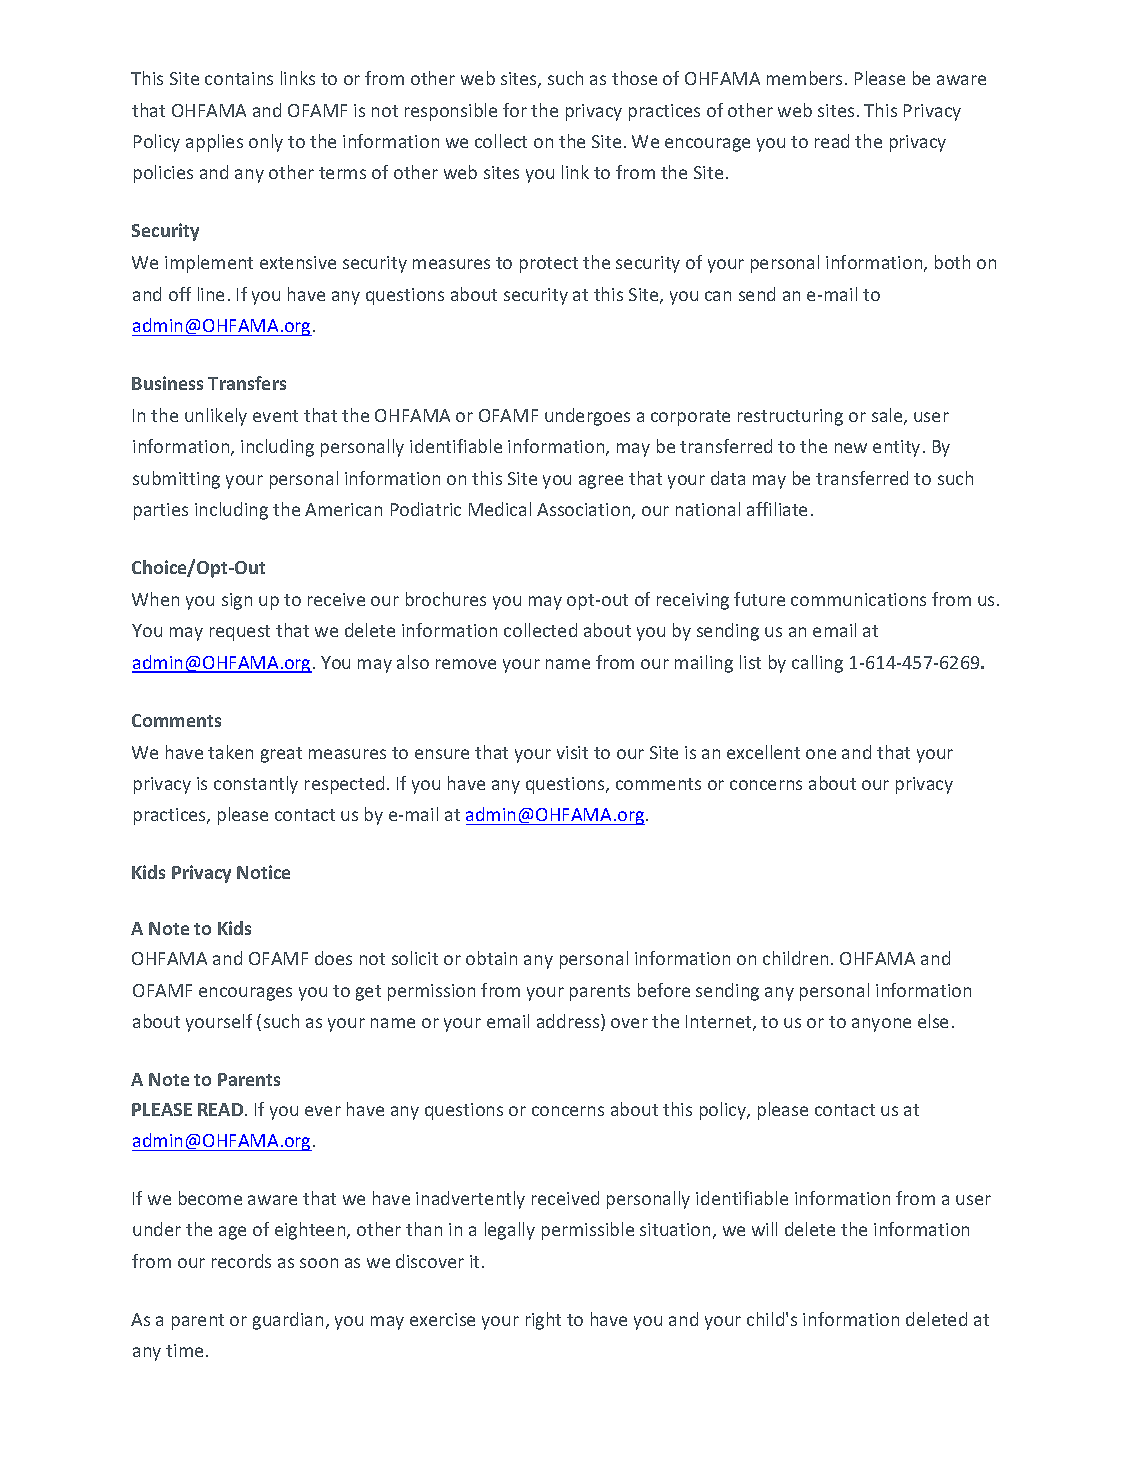  What do you see at coordinates (500, 509) in the page?
I see `Medical` at bounding box center [500, 509].
